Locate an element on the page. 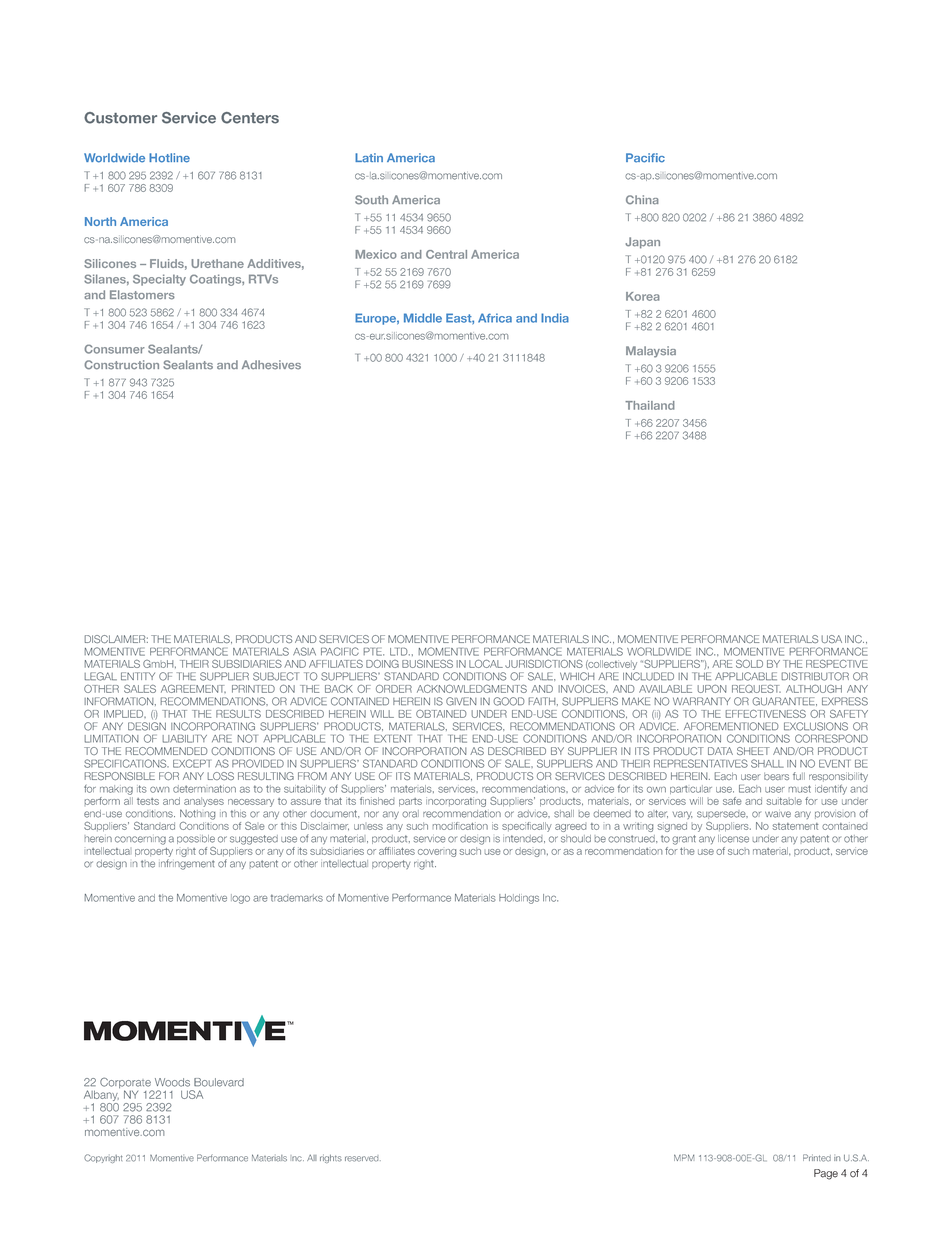  AGREEMENT is located at coordinates (193, 688).
